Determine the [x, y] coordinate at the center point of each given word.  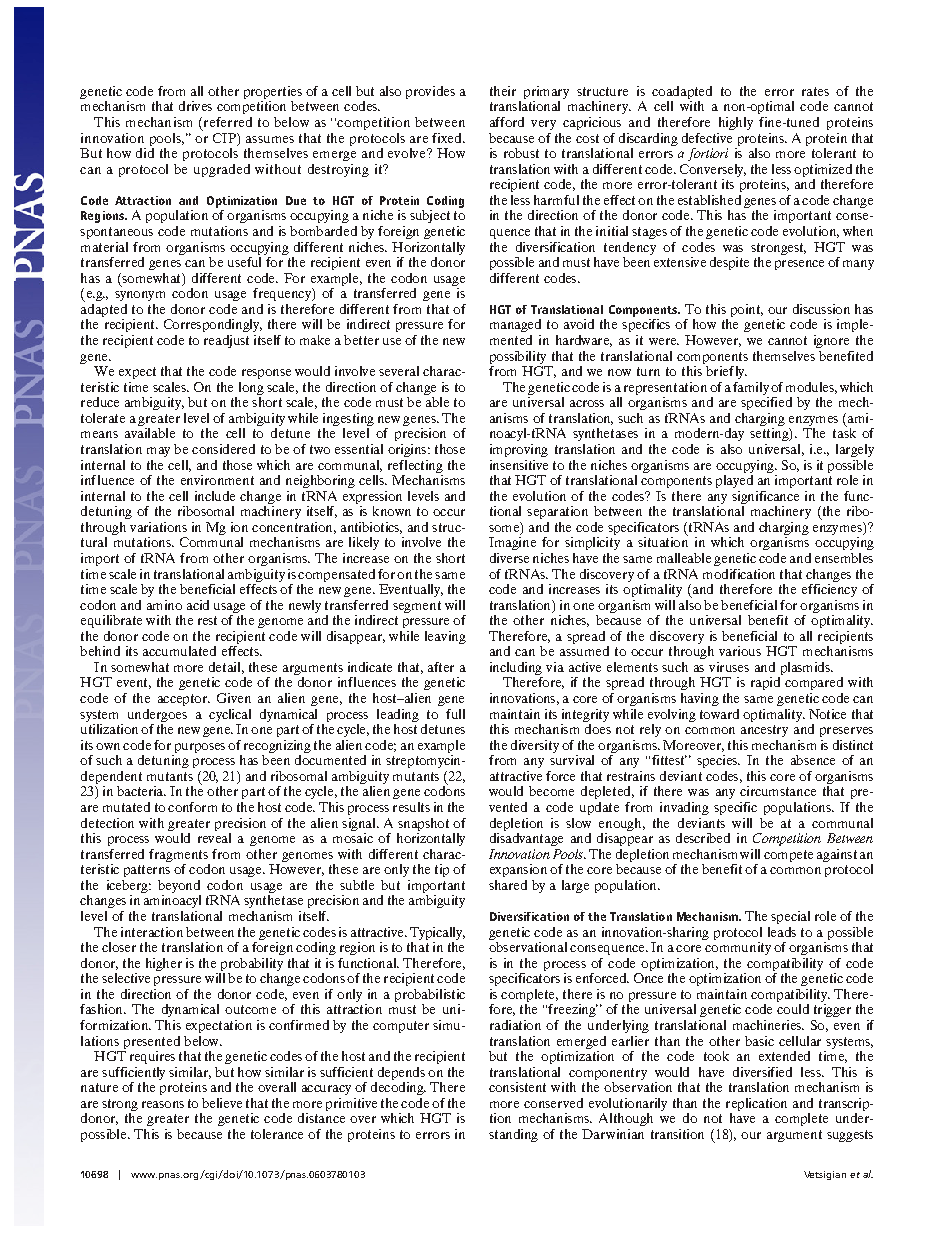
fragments [178, 855]
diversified [762, 1072]
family [751, 388]
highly [736, 123]
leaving [445, 637]
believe [222, 1103]
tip [442, 870]
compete [788, 856]
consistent [517, 1087]
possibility [518, 357]
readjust [226, 341]
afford [507, 122]
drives [195, 106]
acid [198, 605]
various [740, 651]
